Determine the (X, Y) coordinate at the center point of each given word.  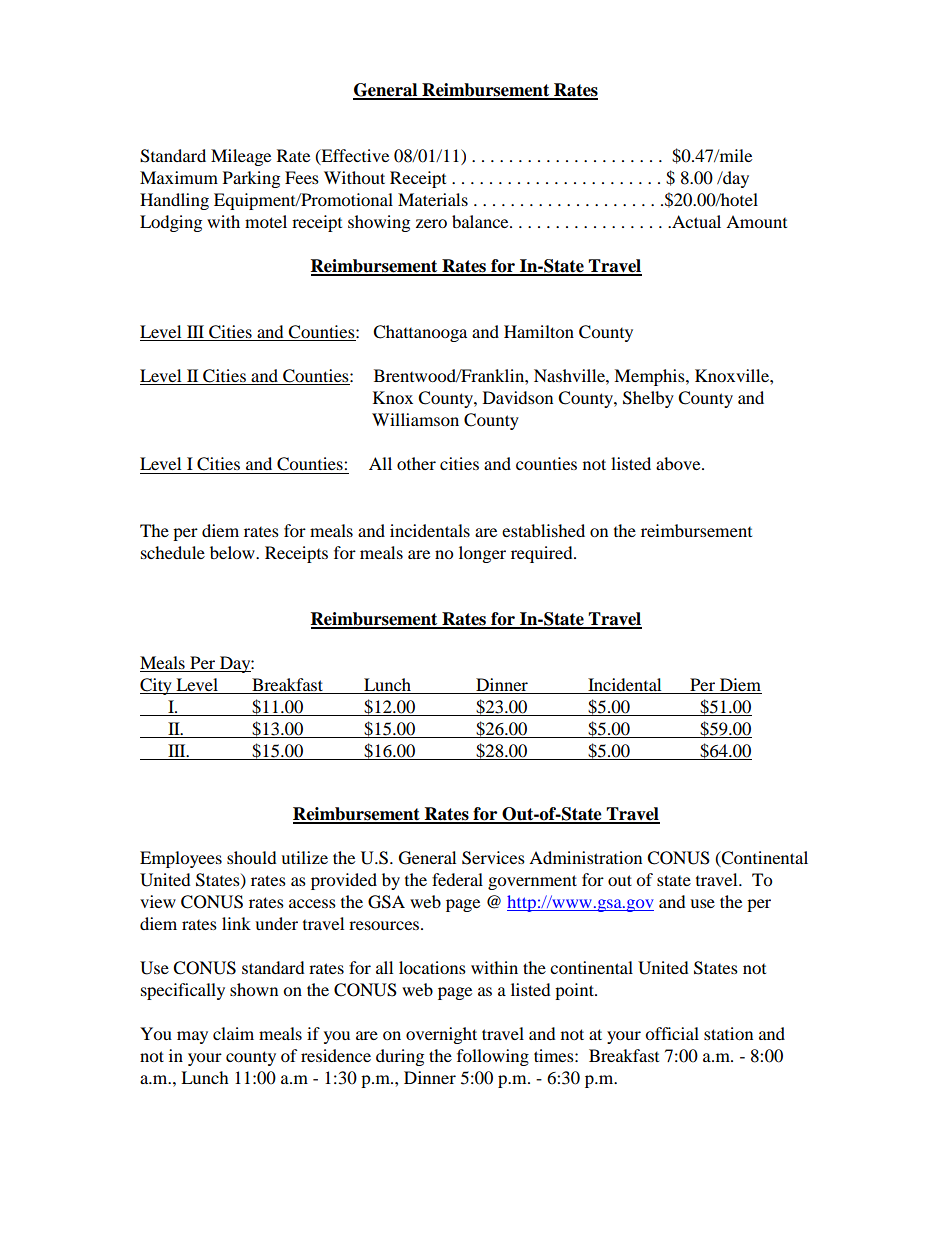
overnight (441, 1035)
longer (482, 554)
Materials (433, 199)
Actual (695, 221)
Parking (251, 179)
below (233, 552)
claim (233, 1033)
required (543, 554)
